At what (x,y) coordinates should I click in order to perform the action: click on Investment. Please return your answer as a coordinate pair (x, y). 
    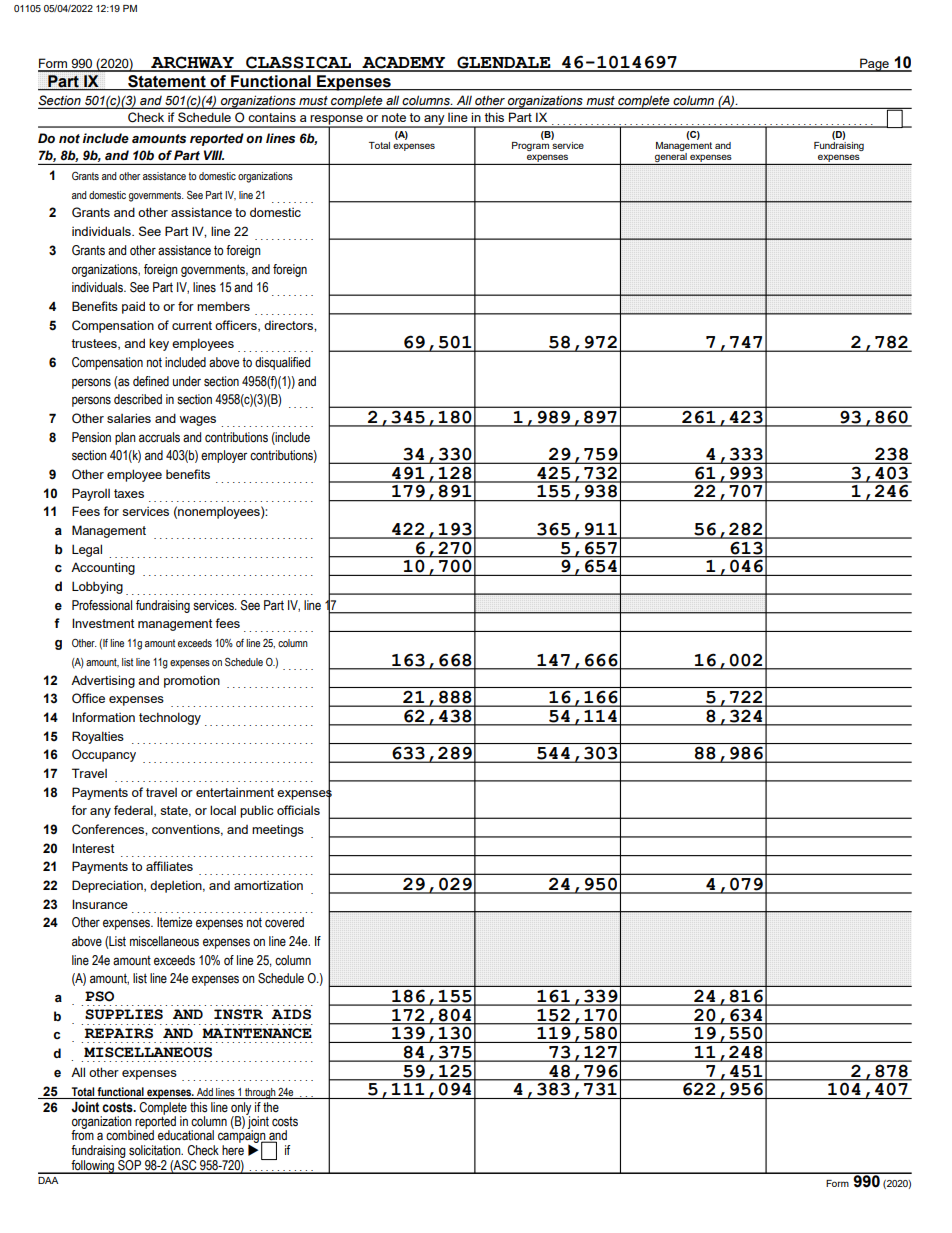
    Looking at the image, I should click on (103, 623).
